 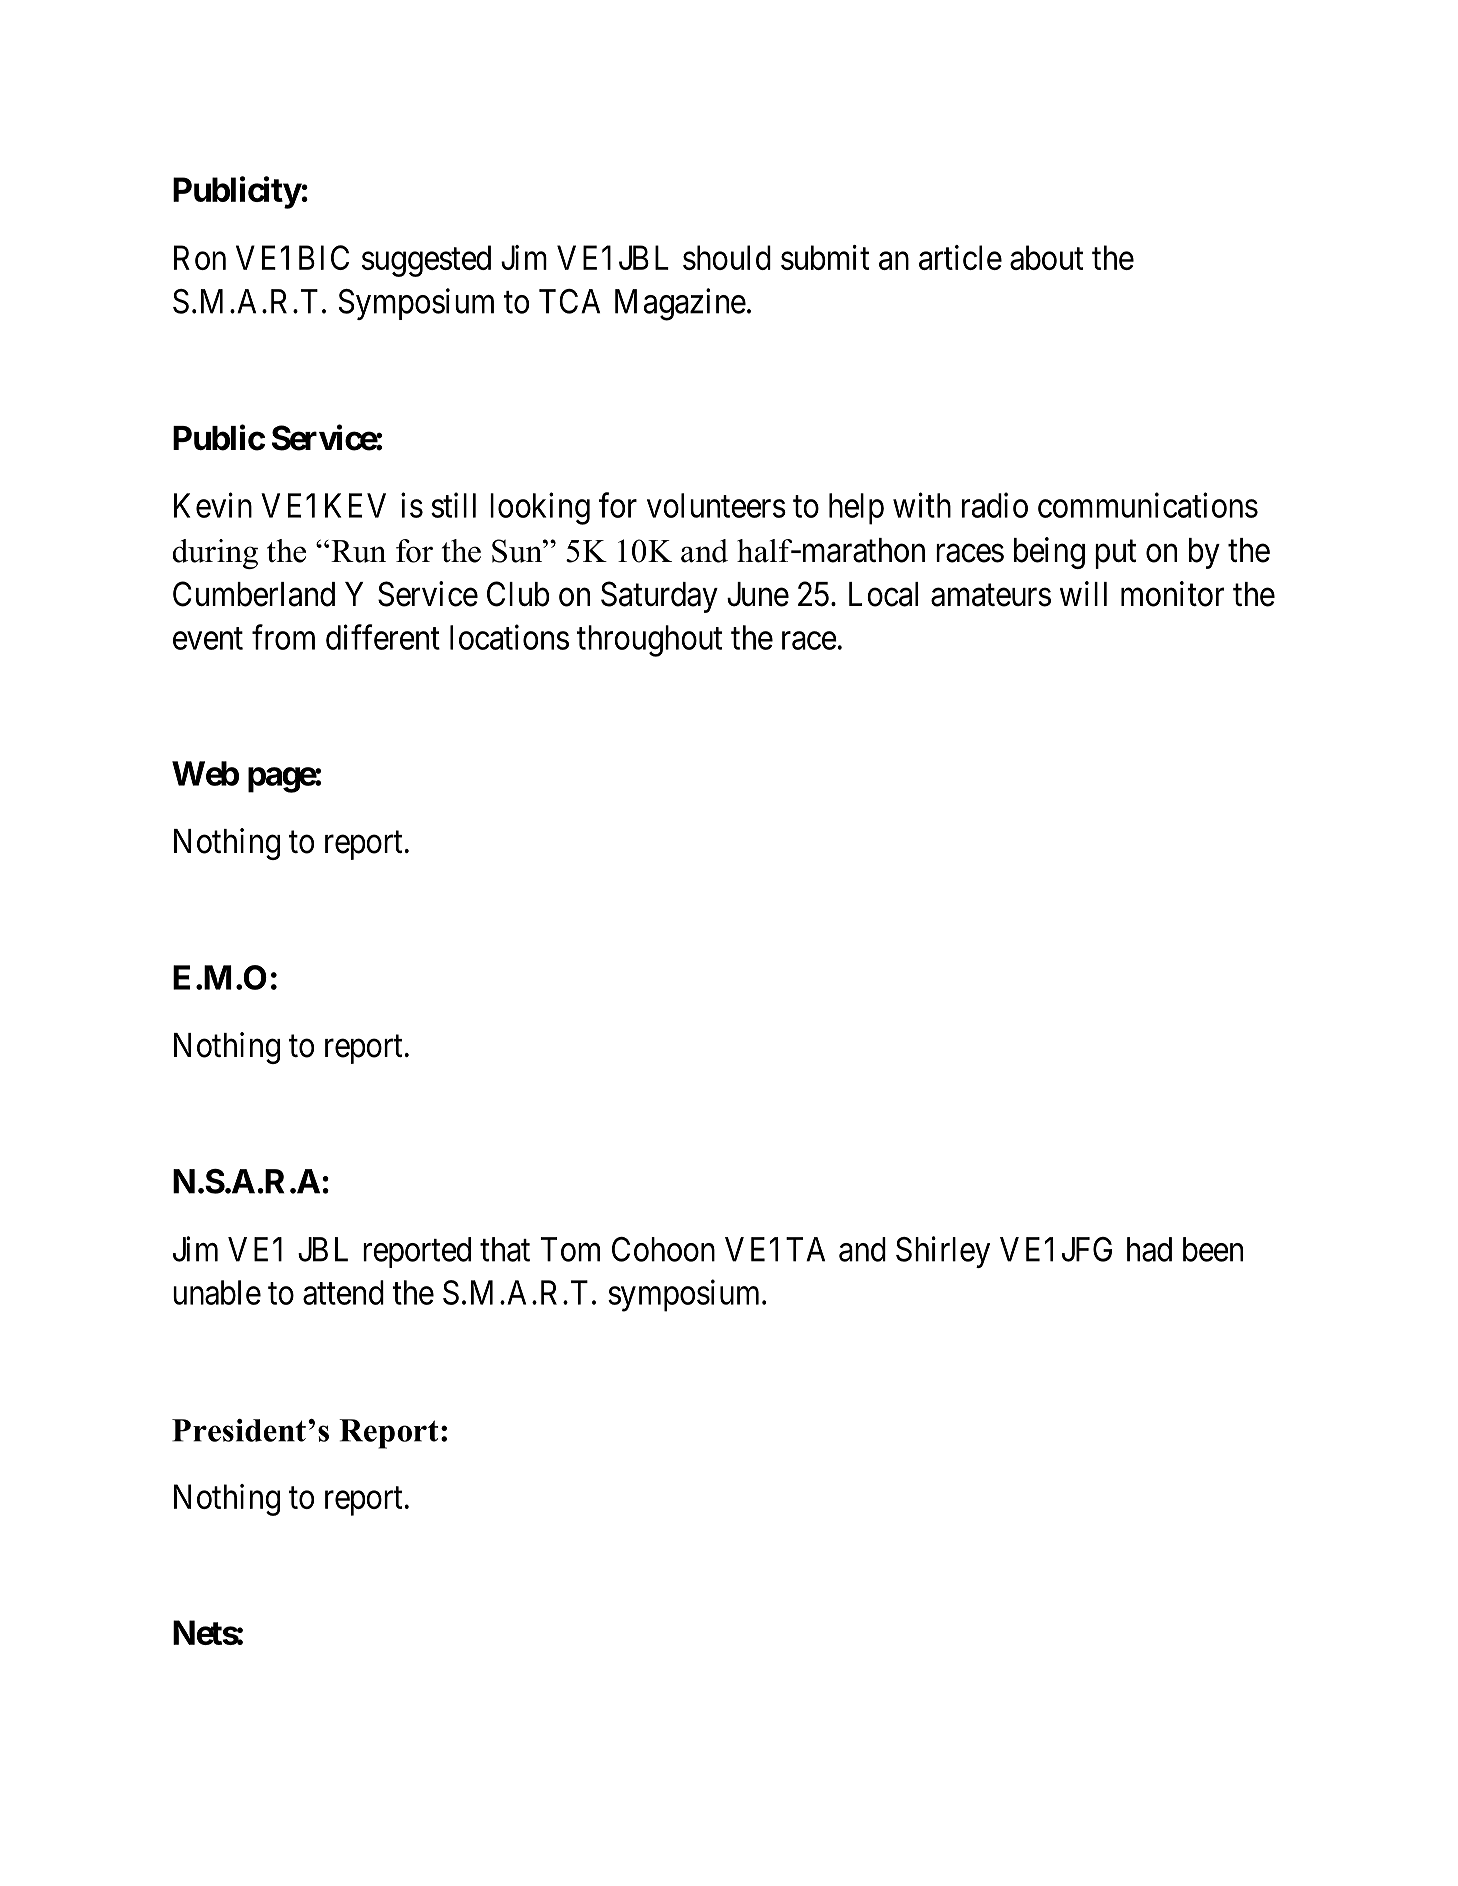 What do you see at coordinates (343, 1292) in the screenshot?
I see `attend` at bounding box center [343, 1292].
